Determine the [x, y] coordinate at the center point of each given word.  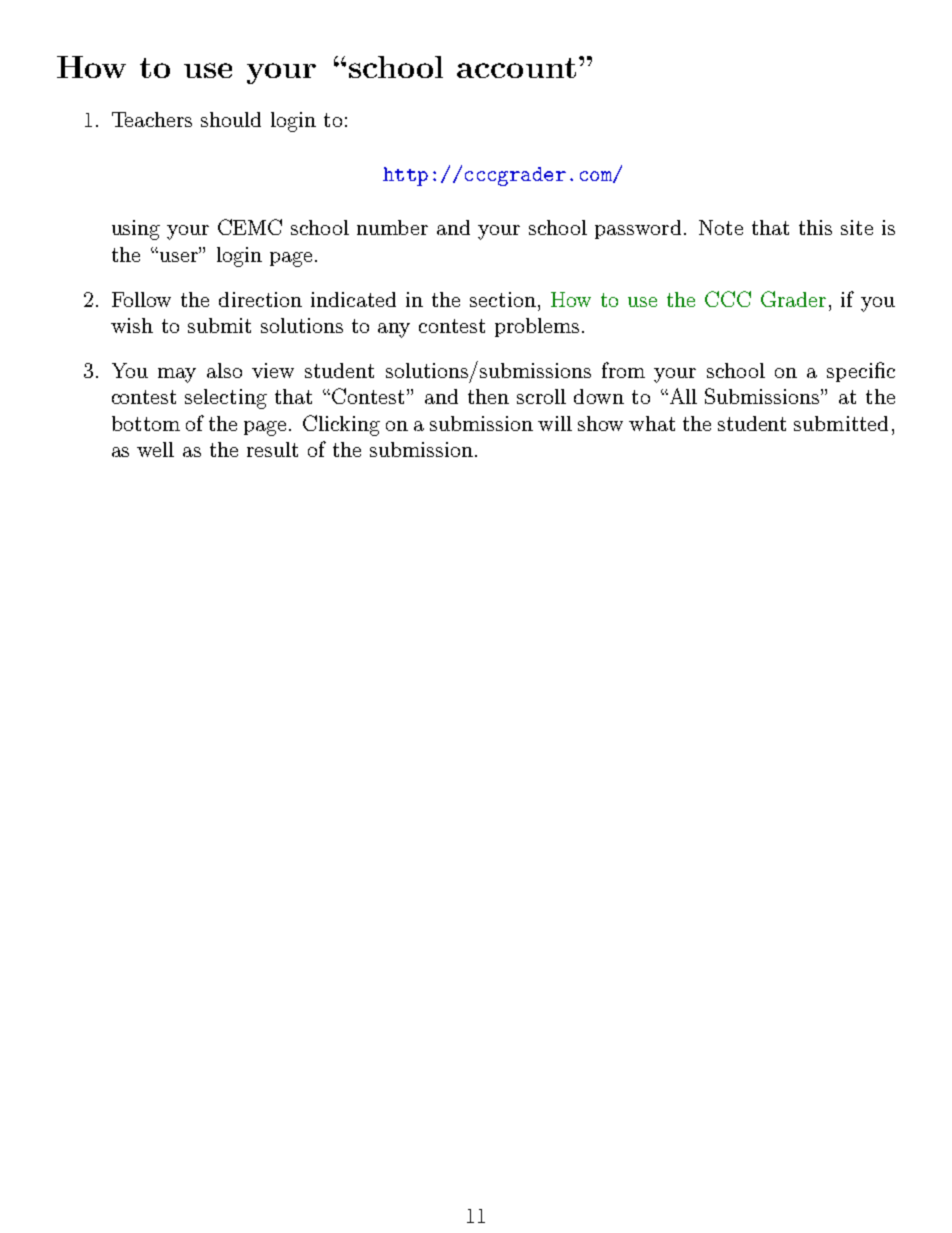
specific [861, 372]
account [516, 68]
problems [537, 327]
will [555, 423]
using [136, 230]
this [815, 227]
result [272, 449]
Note [721, 227]
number [392, 227]
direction [260, 299]
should [231, 119]
